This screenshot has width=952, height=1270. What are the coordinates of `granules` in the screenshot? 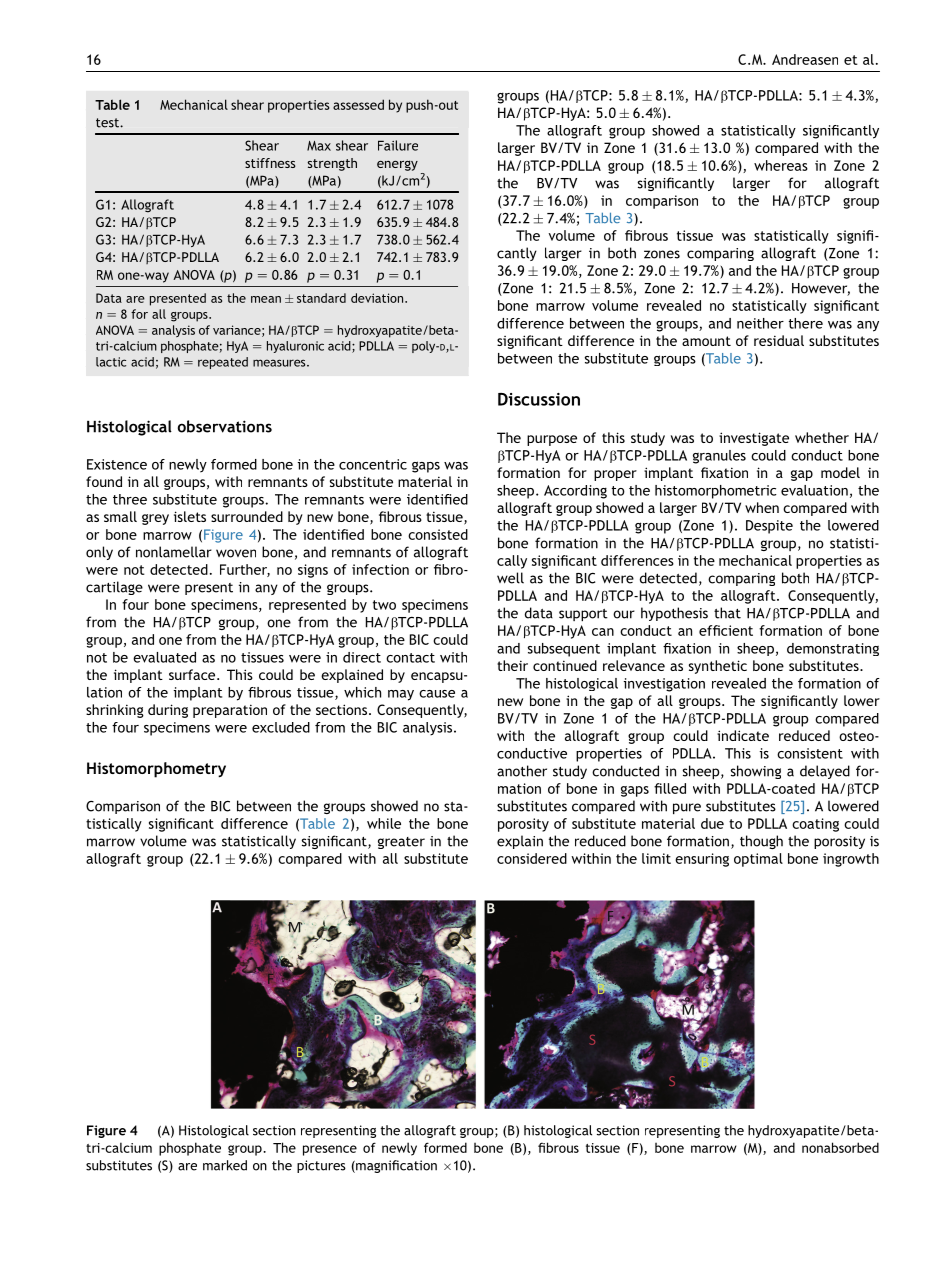 It's located at (719, 457).
